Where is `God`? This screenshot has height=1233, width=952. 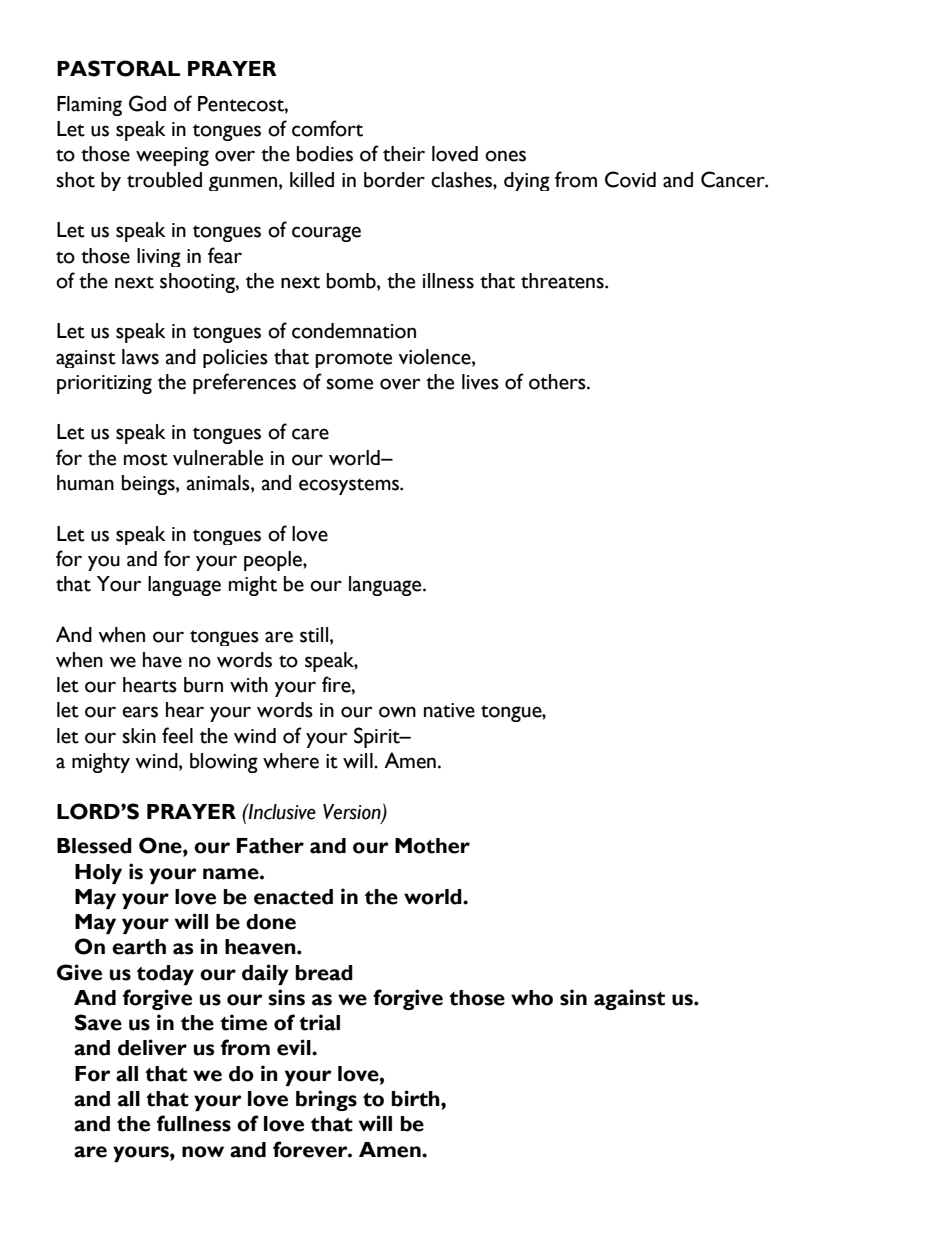 God is located at coordinates (147, 103).
